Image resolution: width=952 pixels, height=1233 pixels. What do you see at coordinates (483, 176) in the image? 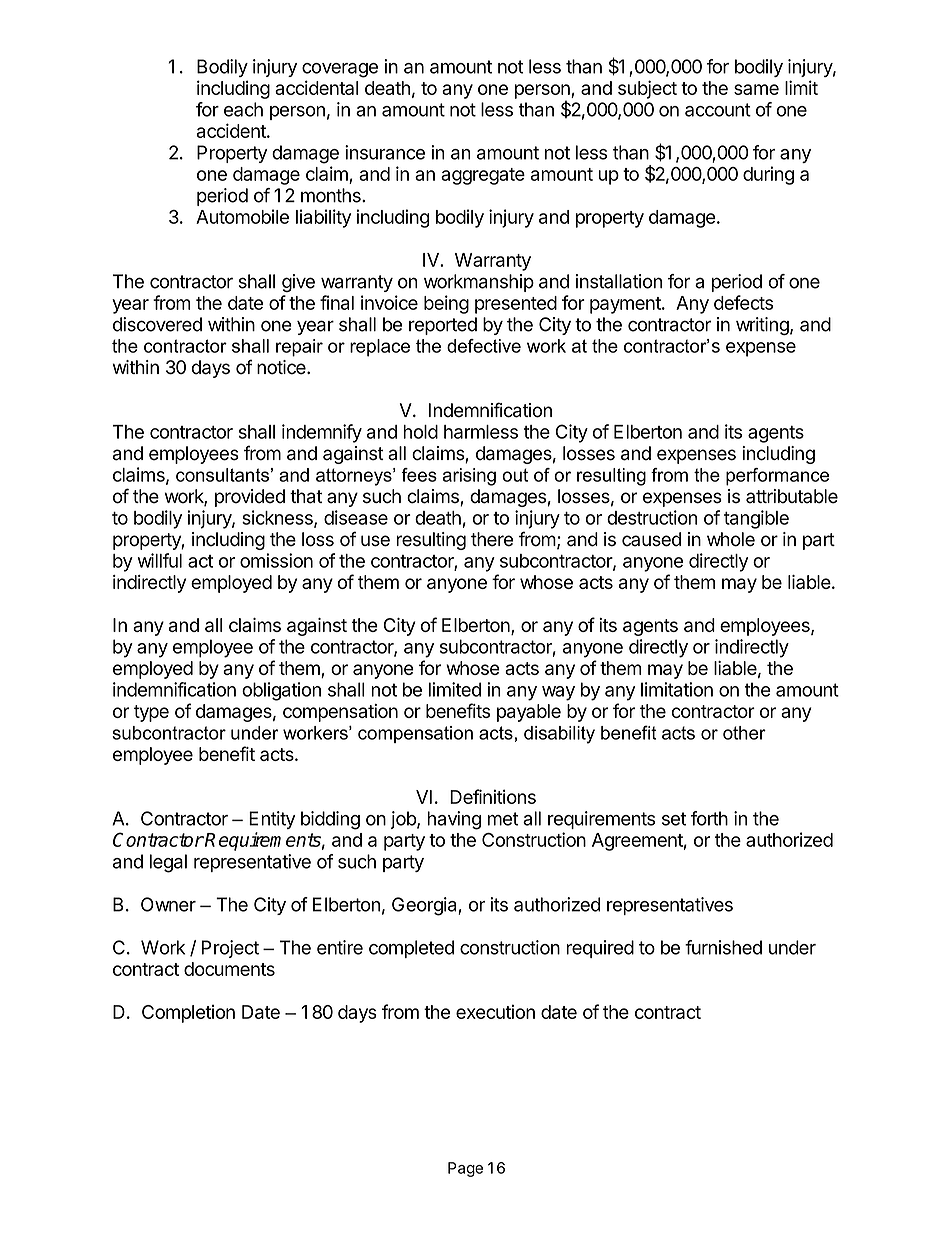
I see `aggregate` at bounding box center [483, 176].
